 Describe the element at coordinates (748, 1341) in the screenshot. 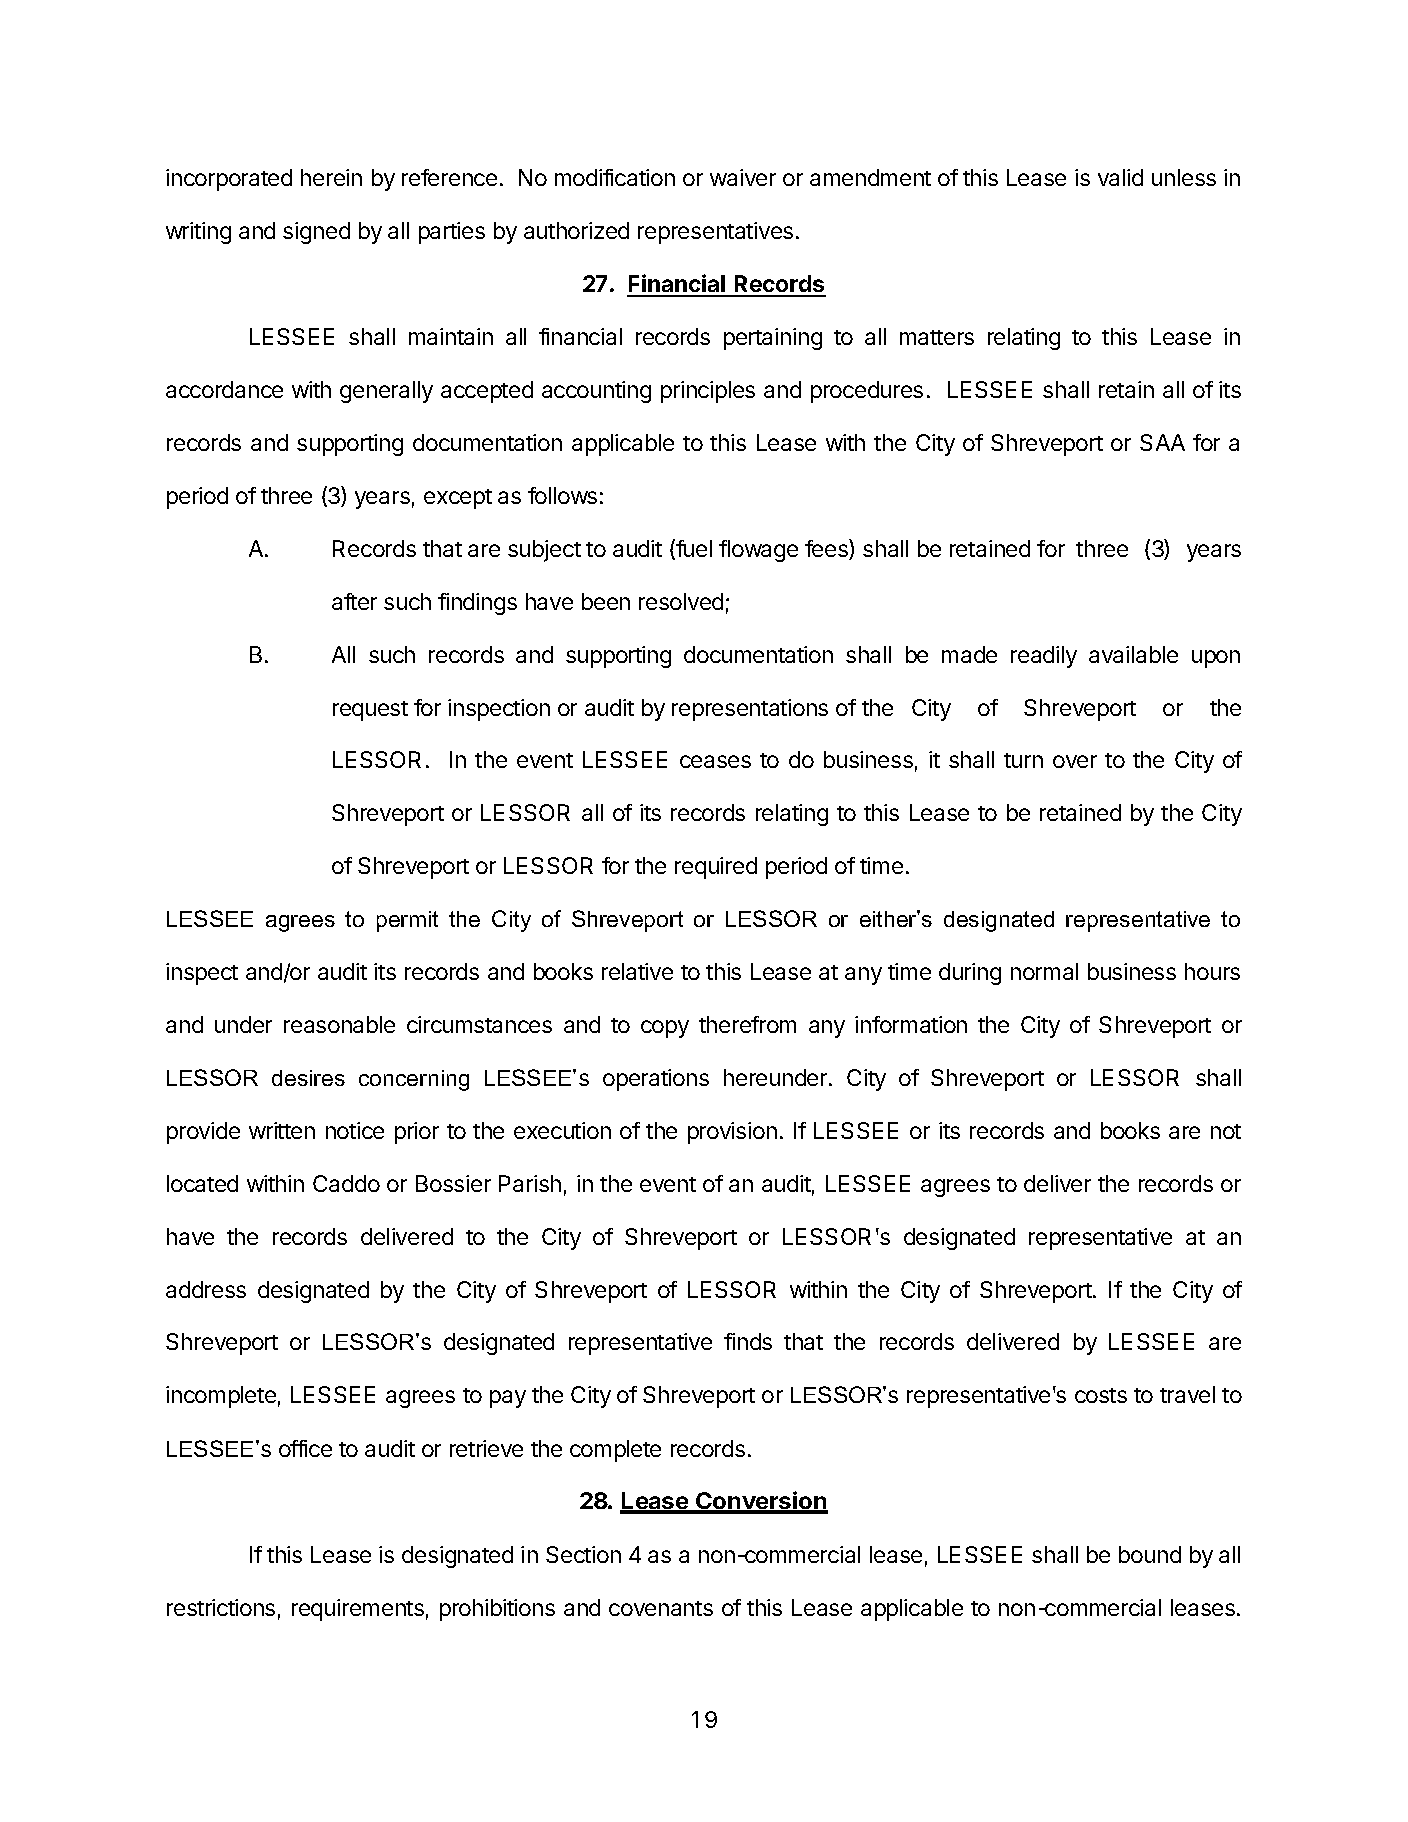

I see `finds` at that location.
